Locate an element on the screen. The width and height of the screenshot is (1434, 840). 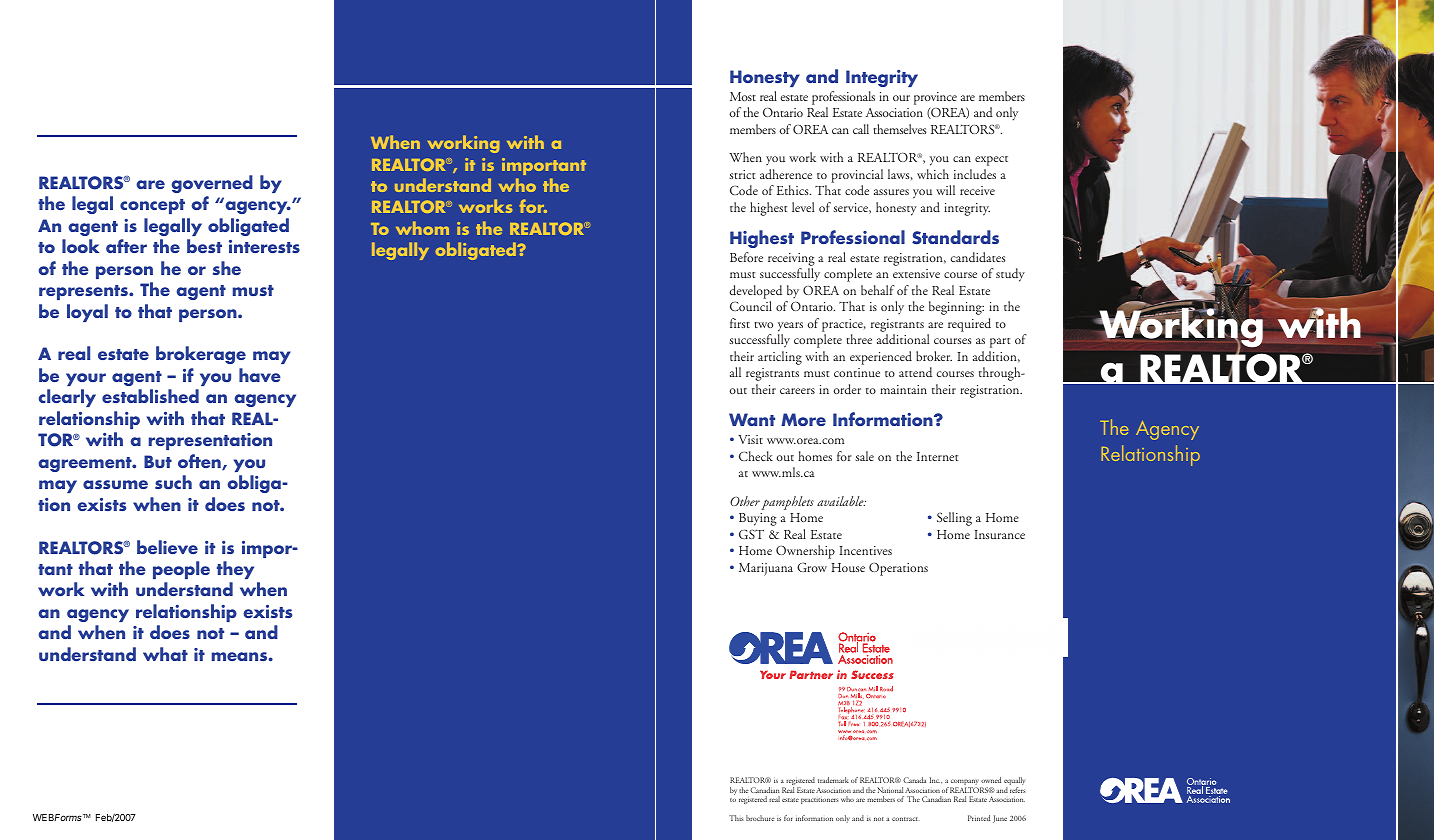
Most is located at coordinates (743, 96).
